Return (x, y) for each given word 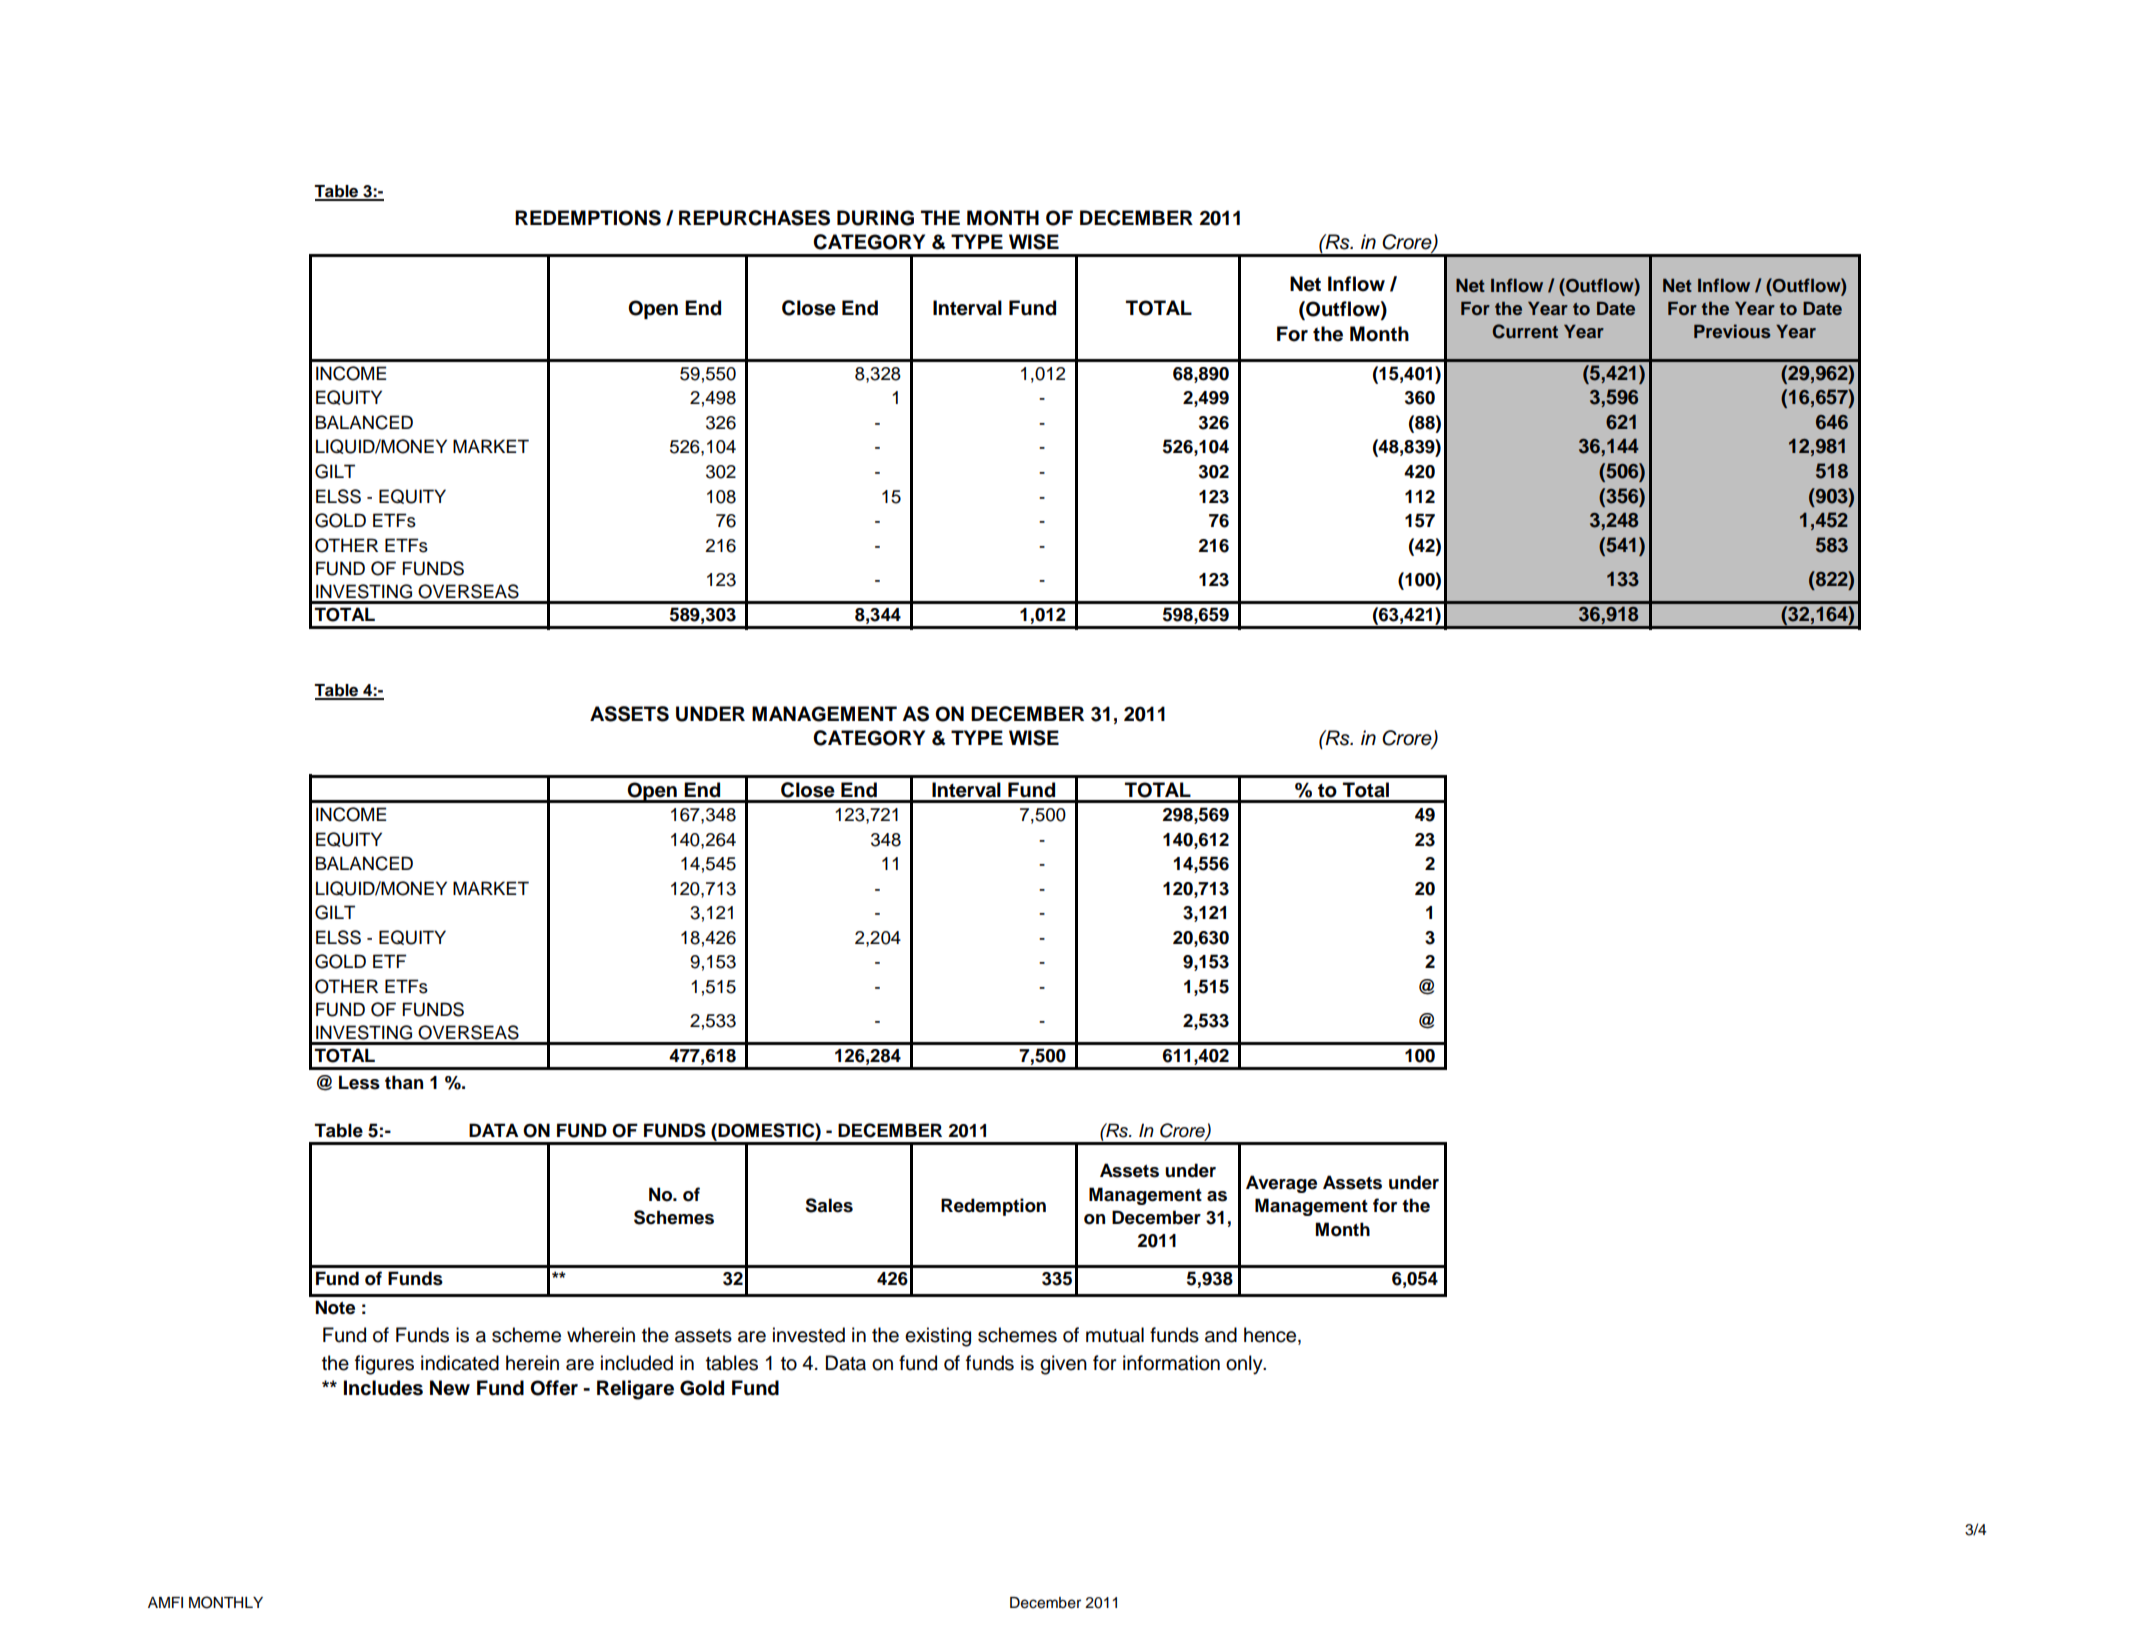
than (404, 1082)
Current (1525, 331)
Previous (1732, 331)
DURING (875, 218)
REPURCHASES (754, 218)
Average (1281, 1184)
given (1063, 1365)
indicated (460, 1363)
